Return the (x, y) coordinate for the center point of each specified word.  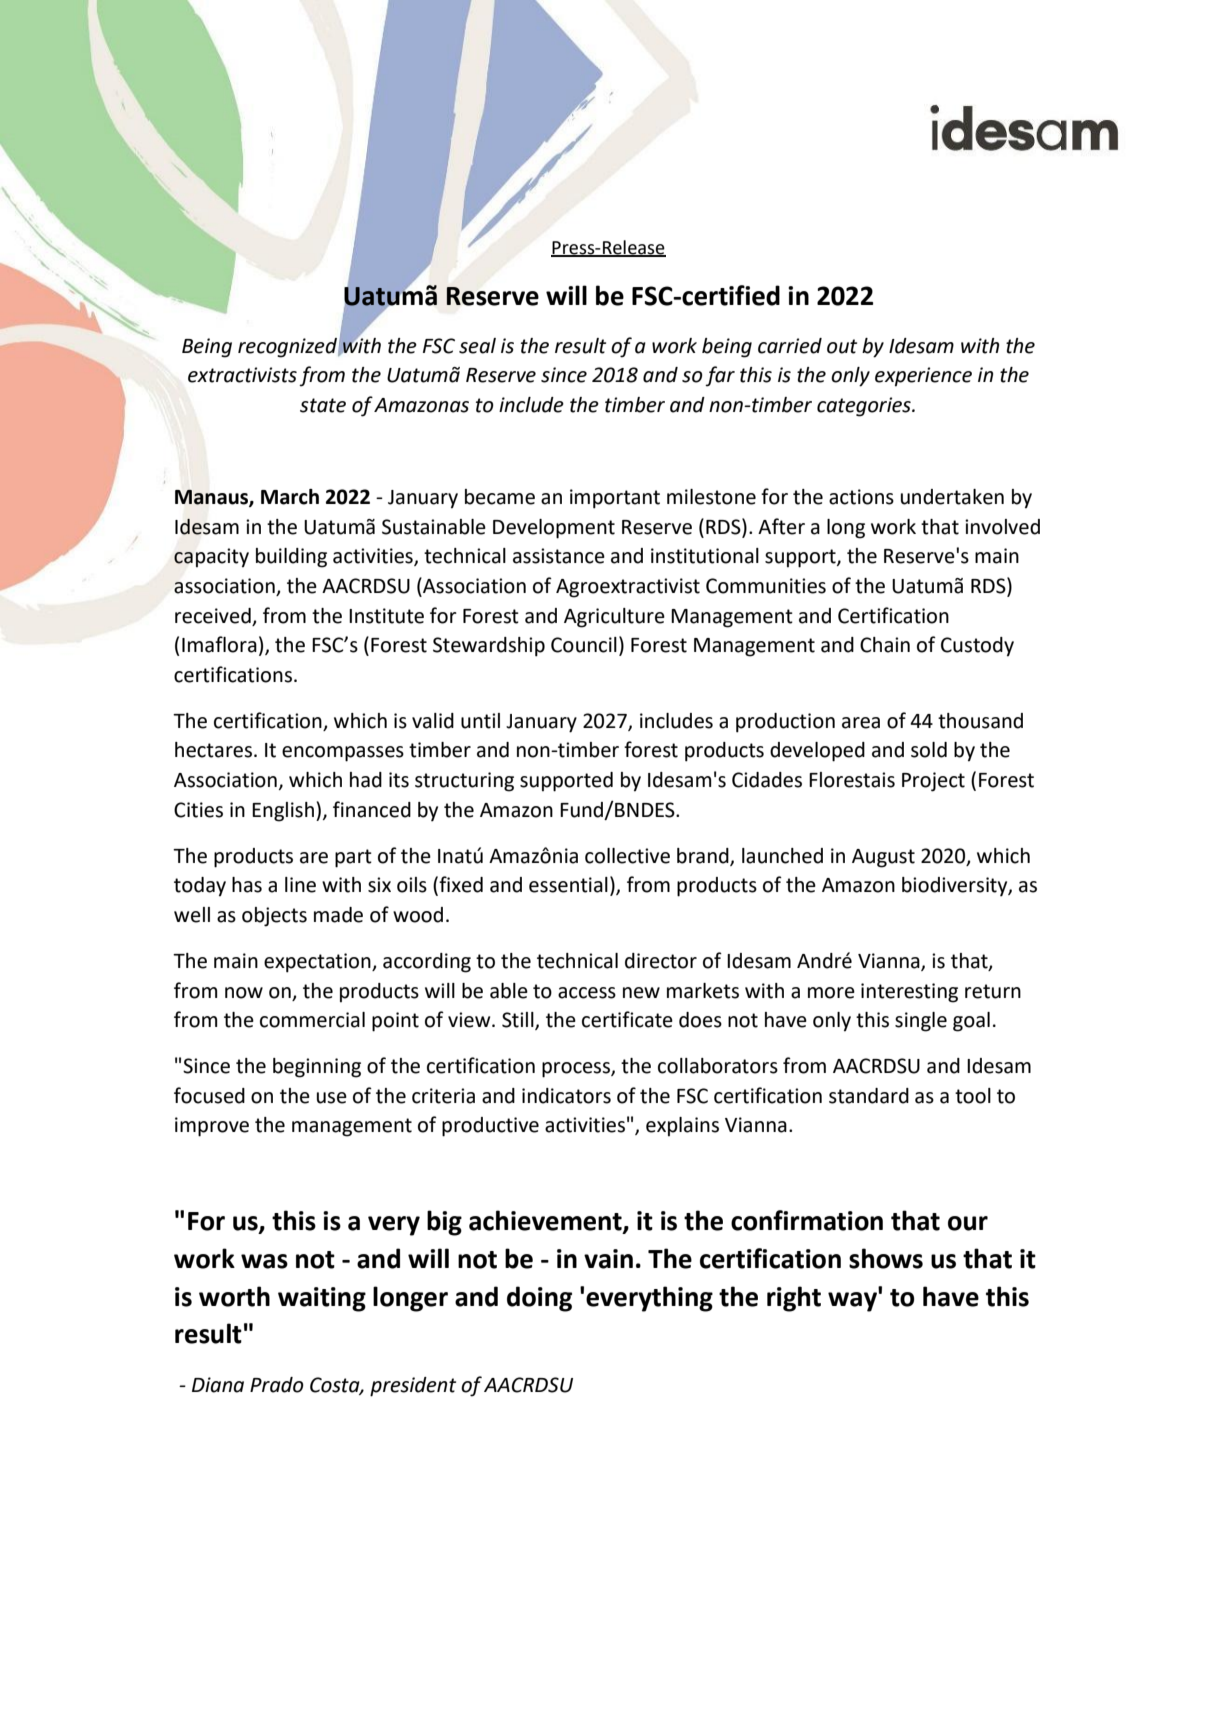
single (921, 1022)
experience (923, 377)
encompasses (343, 754)
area (861, 723)
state (323, 405)
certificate (627, 1019)
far (720, 376)
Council (584, 645)
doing (539, 1299)
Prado (277, 1385)
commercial (312, 1020)
